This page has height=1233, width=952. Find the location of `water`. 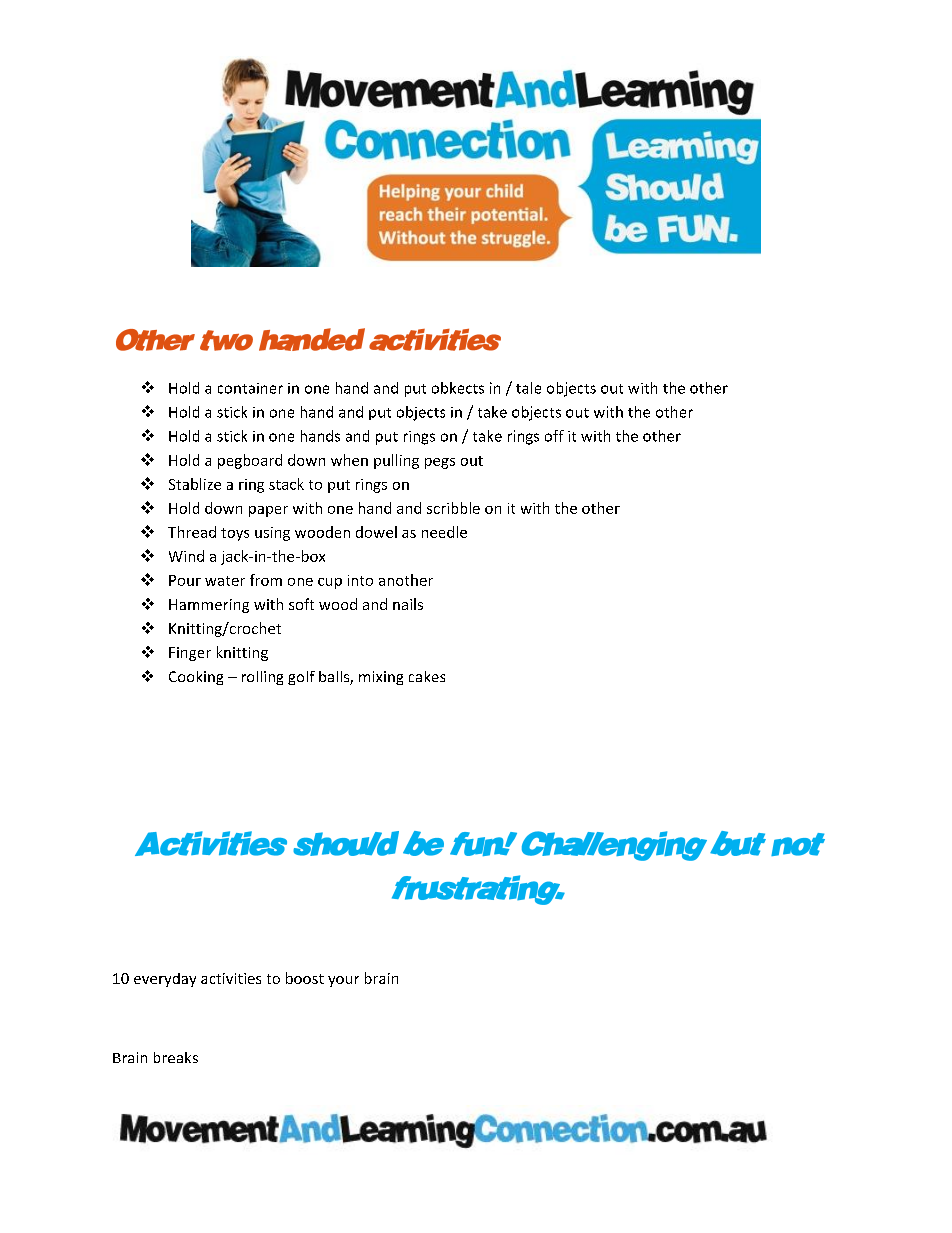

water is located at coordinates (225, 581).
